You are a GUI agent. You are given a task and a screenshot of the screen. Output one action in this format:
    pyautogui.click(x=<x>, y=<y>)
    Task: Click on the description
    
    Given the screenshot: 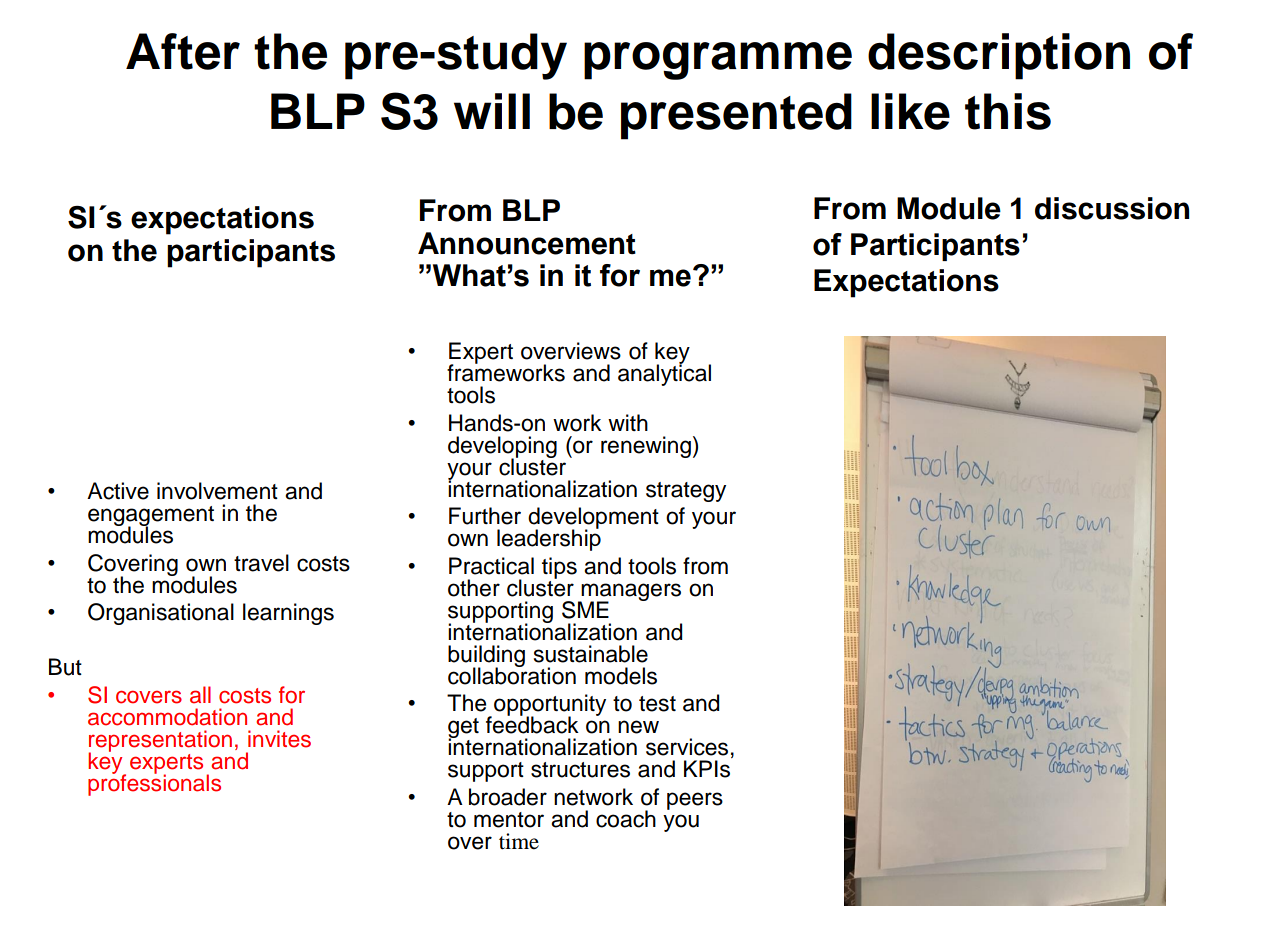 What is the action you would take?
    pyautogui.click(x=999, y=56)
